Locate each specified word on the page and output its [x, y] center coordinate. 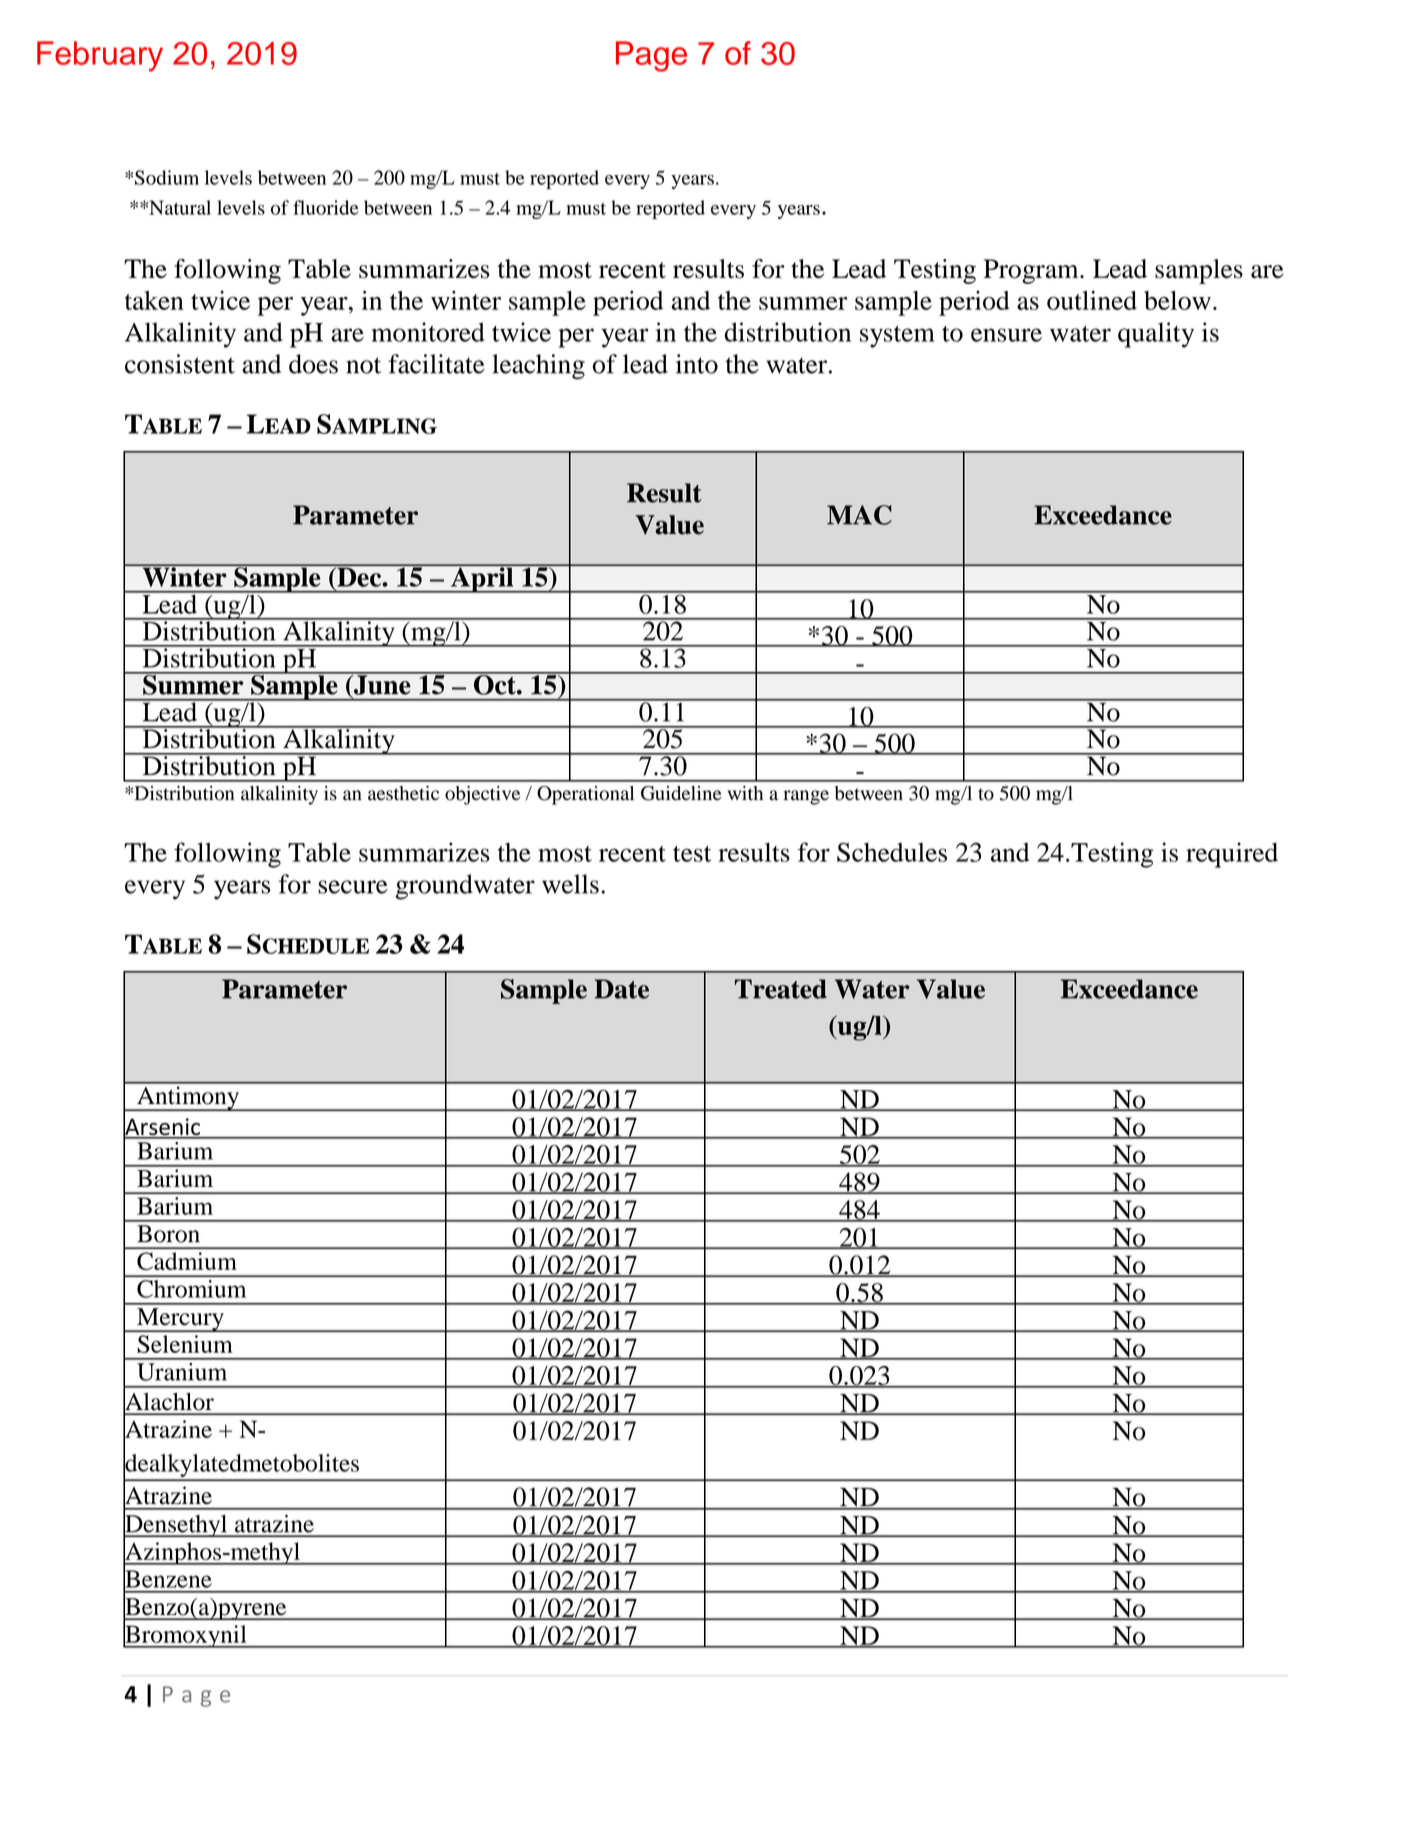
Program [1032, 271]
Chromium [191, 1289]
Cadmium [187, 1261]
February [100, 56]
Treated [781, 989]
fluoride [326, 207]
